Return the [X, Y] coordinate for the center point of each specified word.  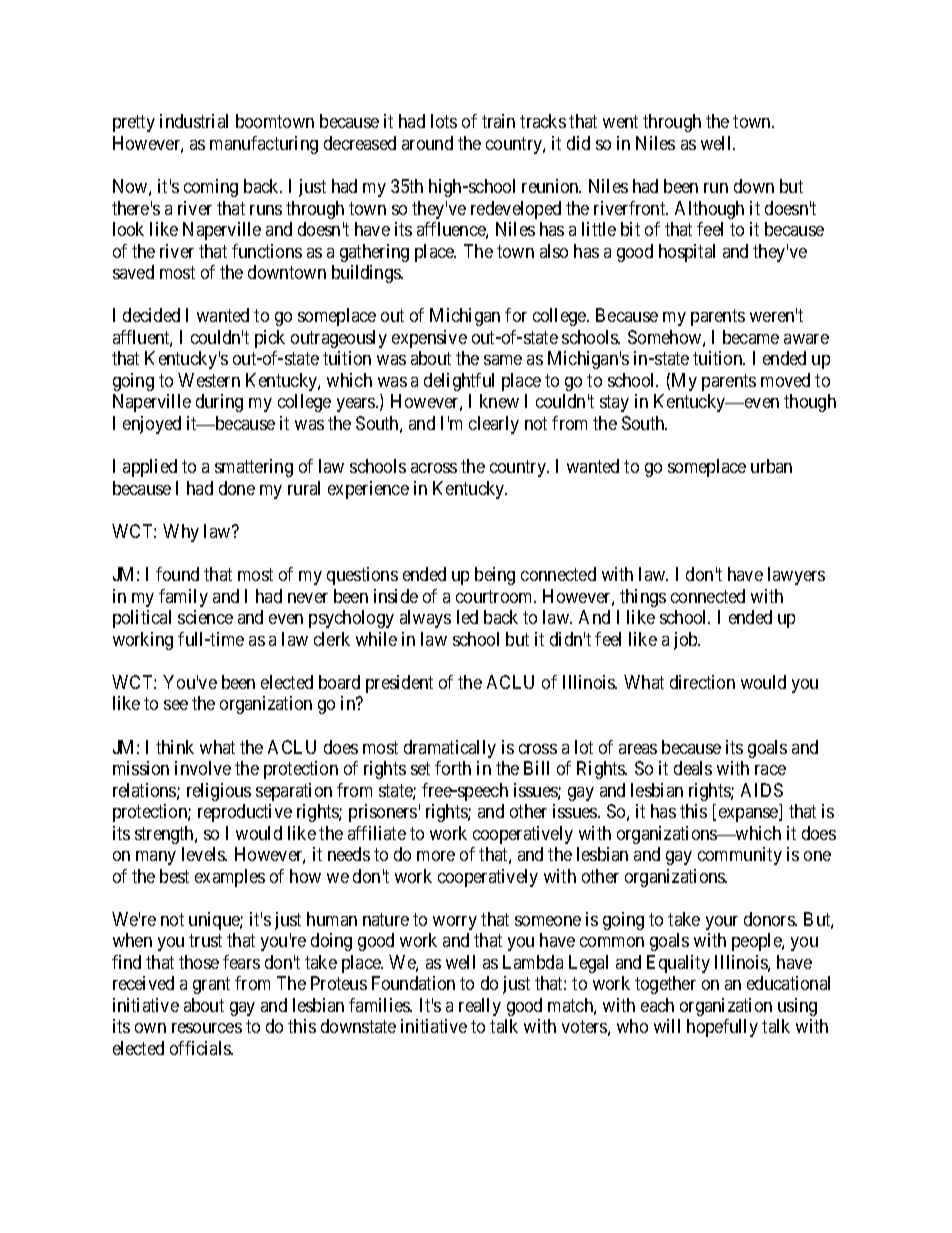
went [620, 122]
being [495, 576]
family [183, 598]
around [427, 143]
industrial [194, 121]
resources [207, 1028]
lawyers [796, 576]
